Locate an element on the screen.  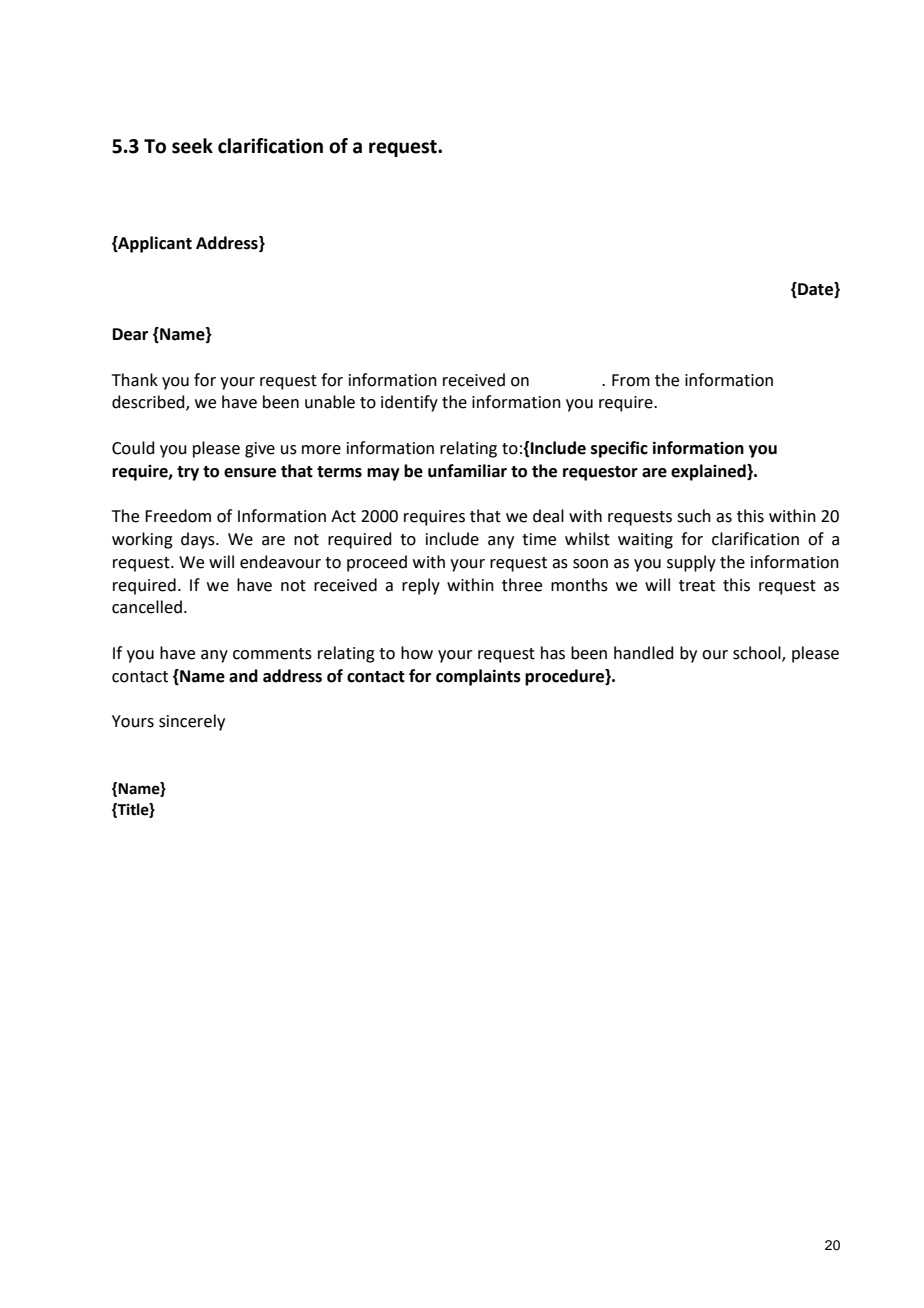
supply is located at coordinates (691, 563).
